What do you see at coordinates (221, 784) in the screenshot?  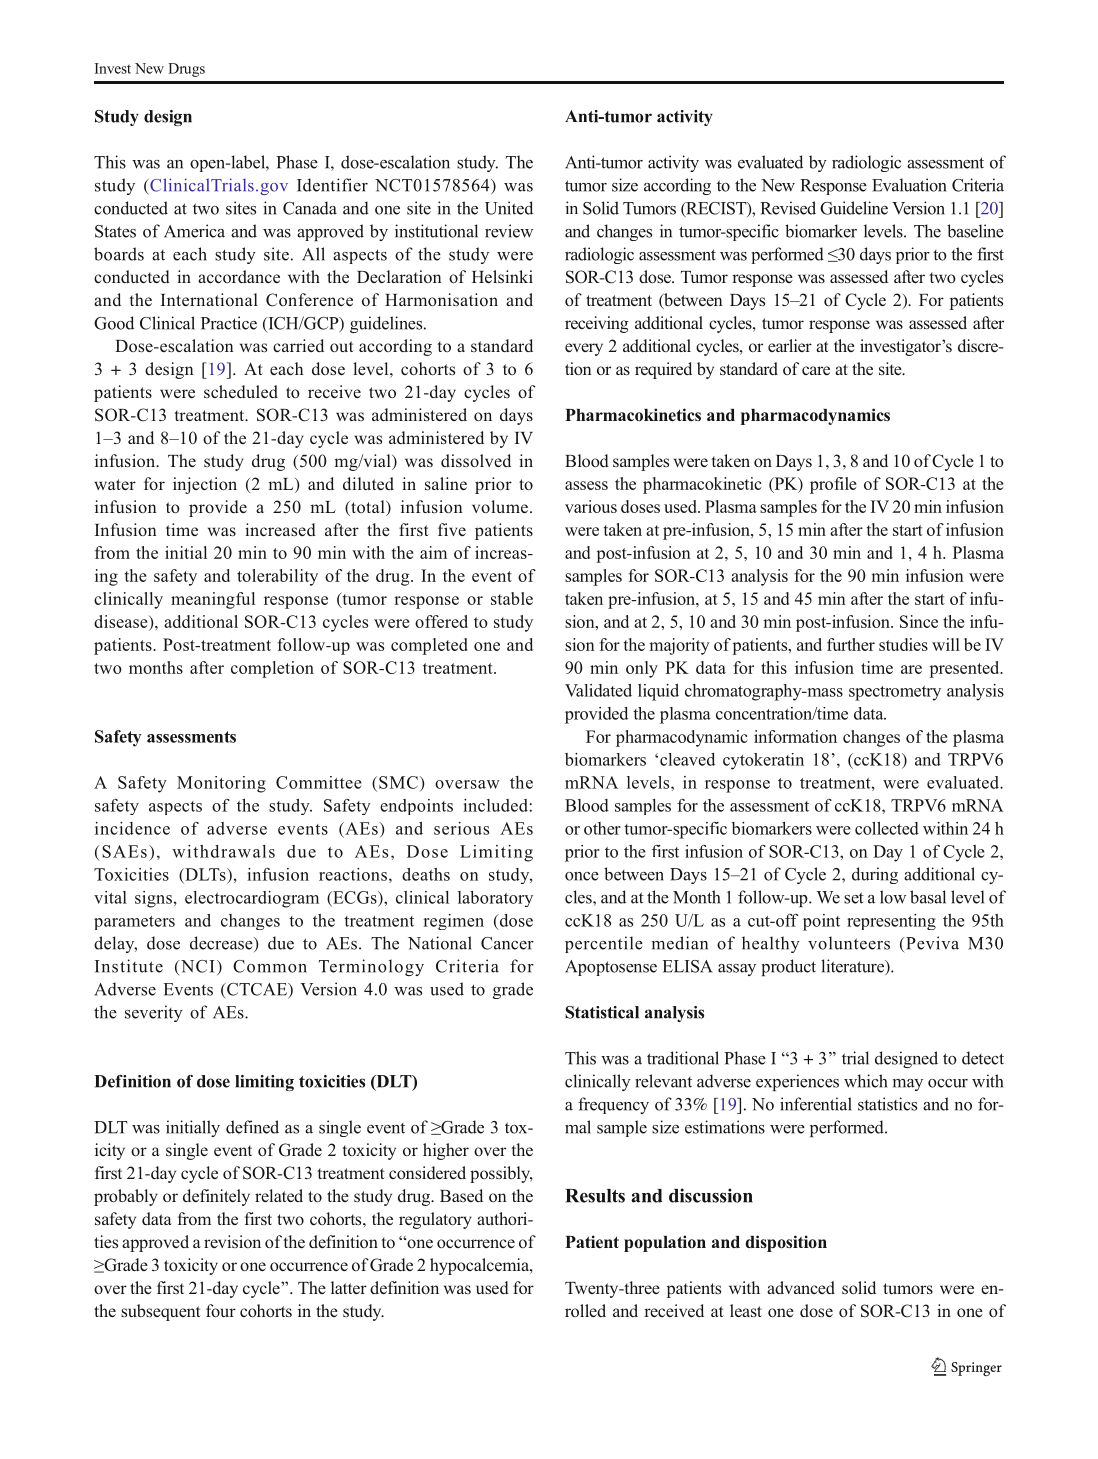 I see `Monitoring` at bounding box center [221, 784].
